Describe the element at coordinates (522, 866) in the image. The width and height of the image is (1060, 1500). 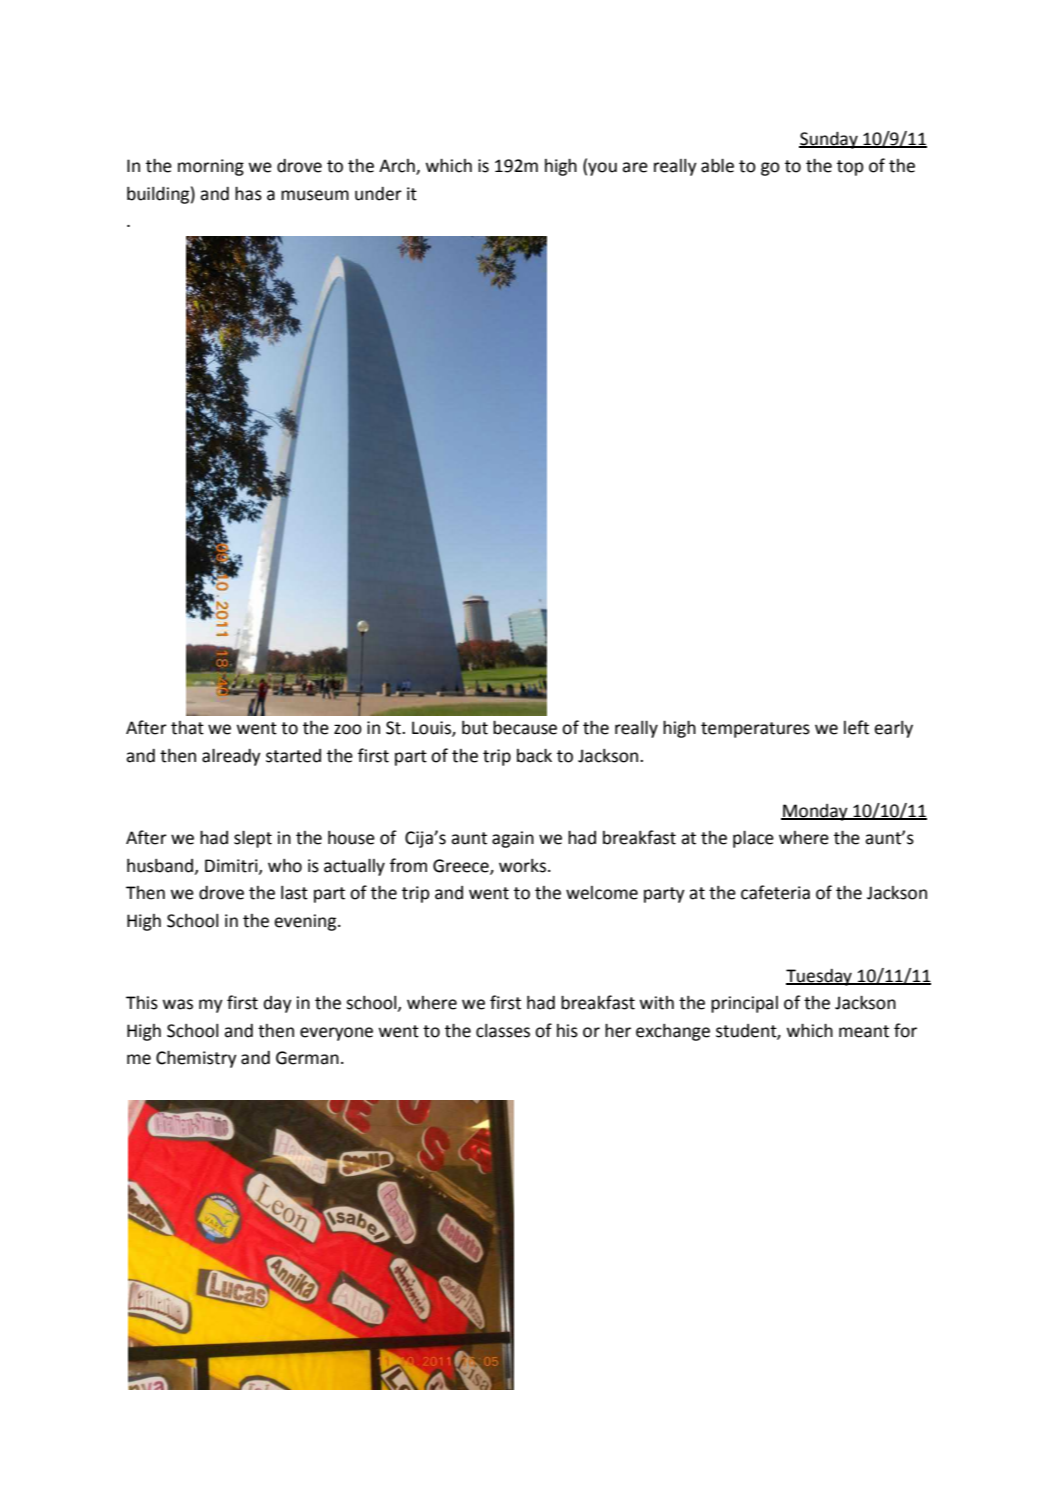
I see `works` at that location.
